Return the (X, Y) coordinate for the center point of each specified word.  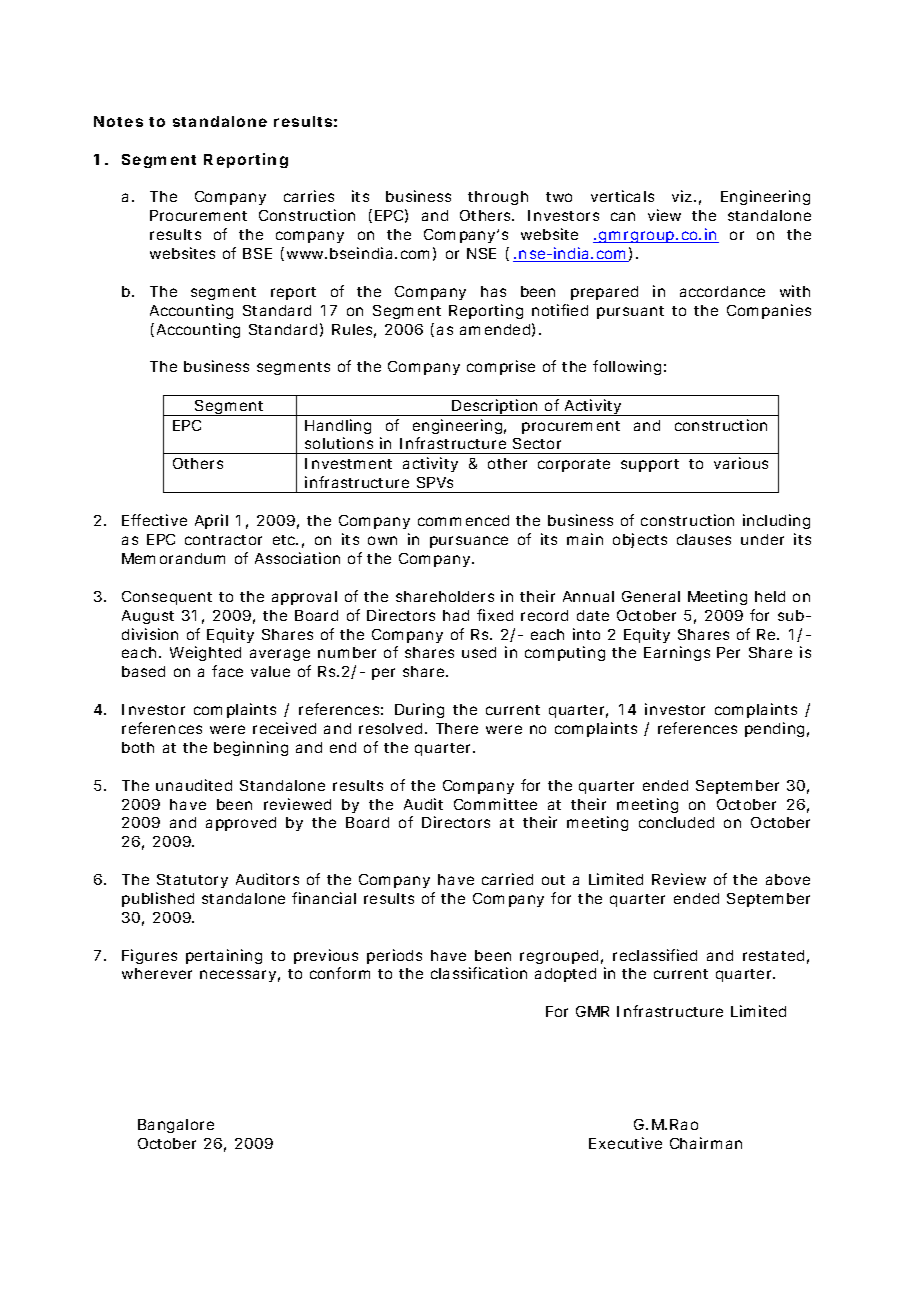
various (741, 463)
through (498, 198)
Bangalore (176, 1126)
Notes (118, 121)
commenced (463, 520)
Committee (495, 804)
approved (241, 824)
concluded (676, 822)
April (211, 521)
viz (682, 196)
